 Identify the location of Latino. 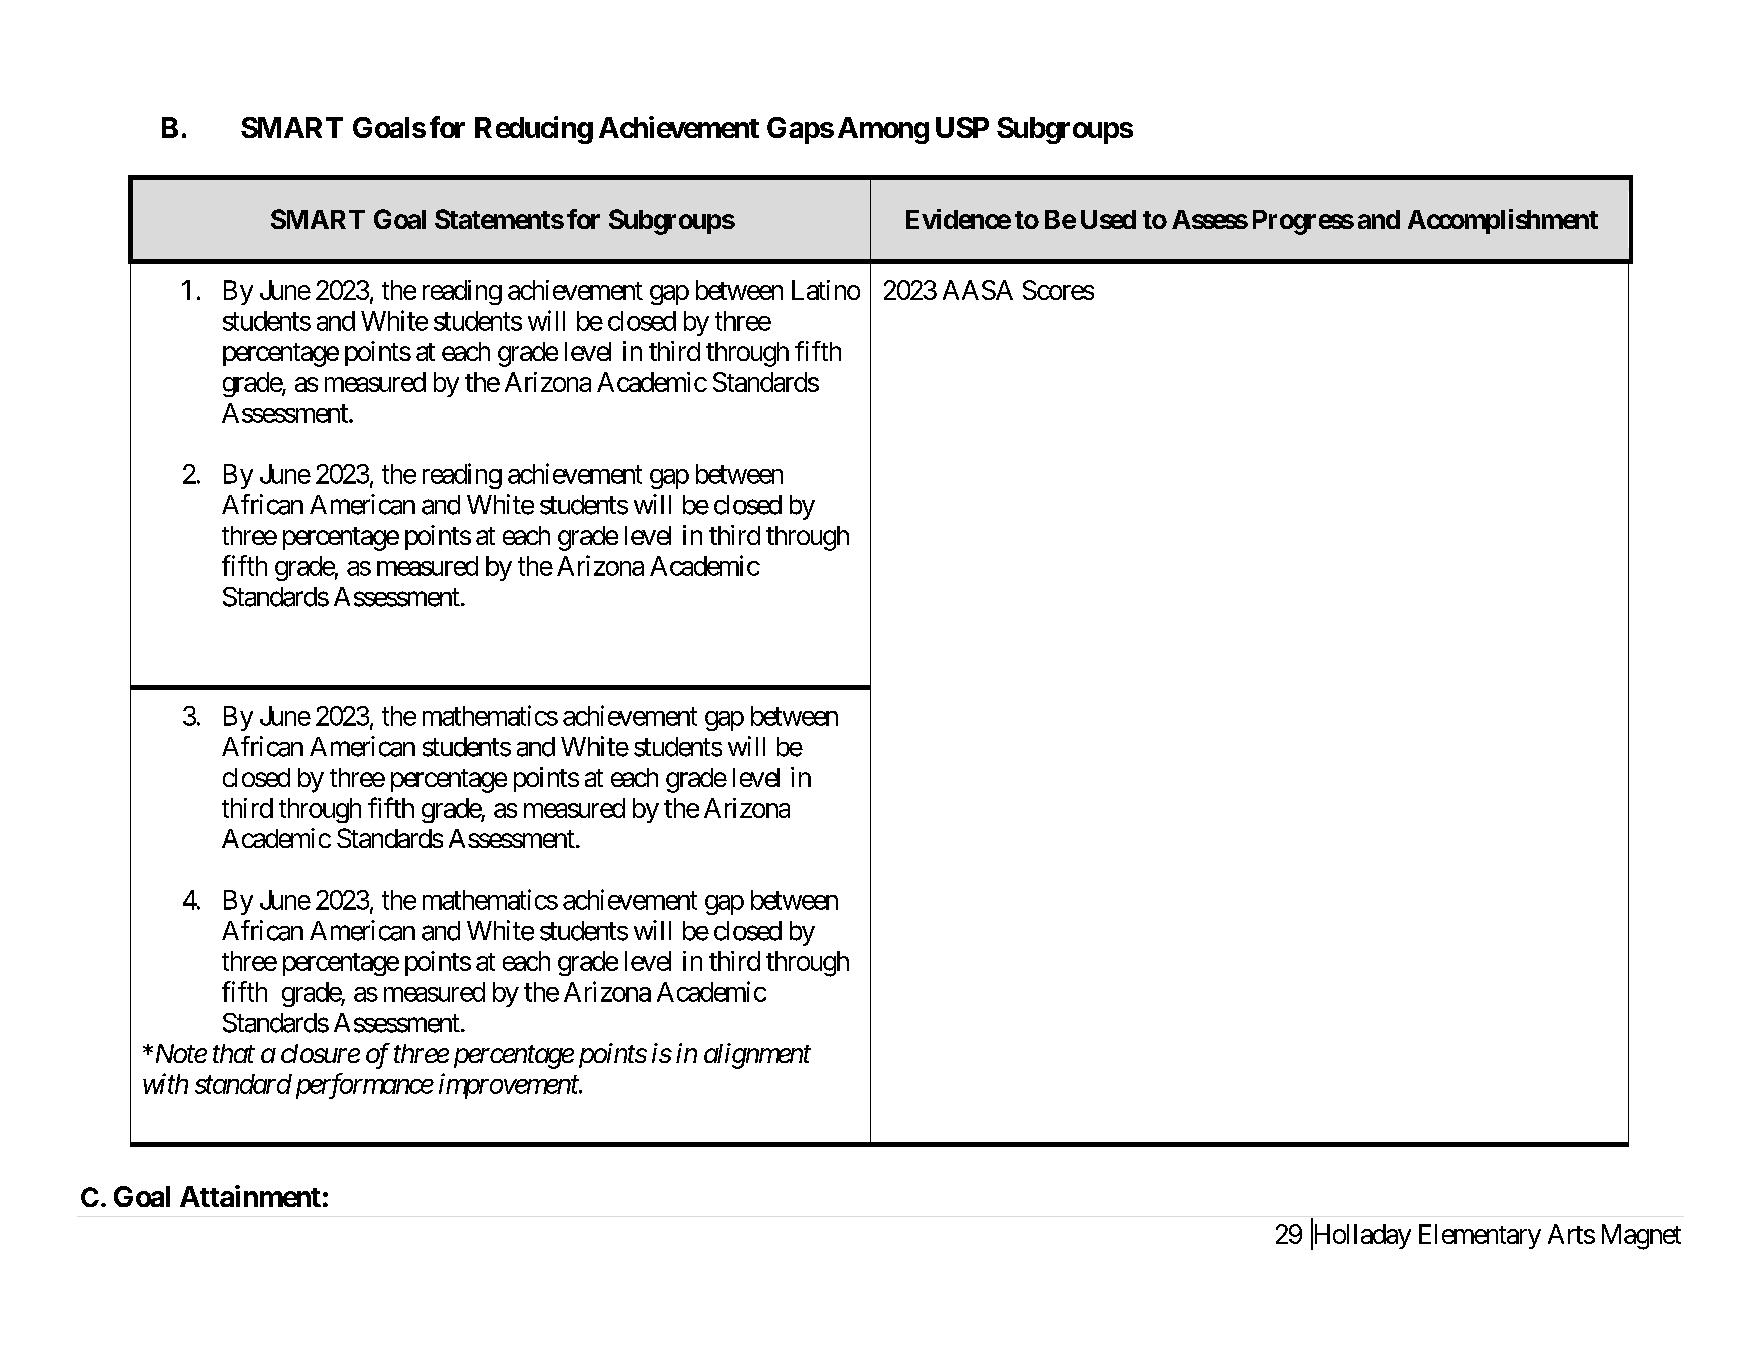
(826, 290).
